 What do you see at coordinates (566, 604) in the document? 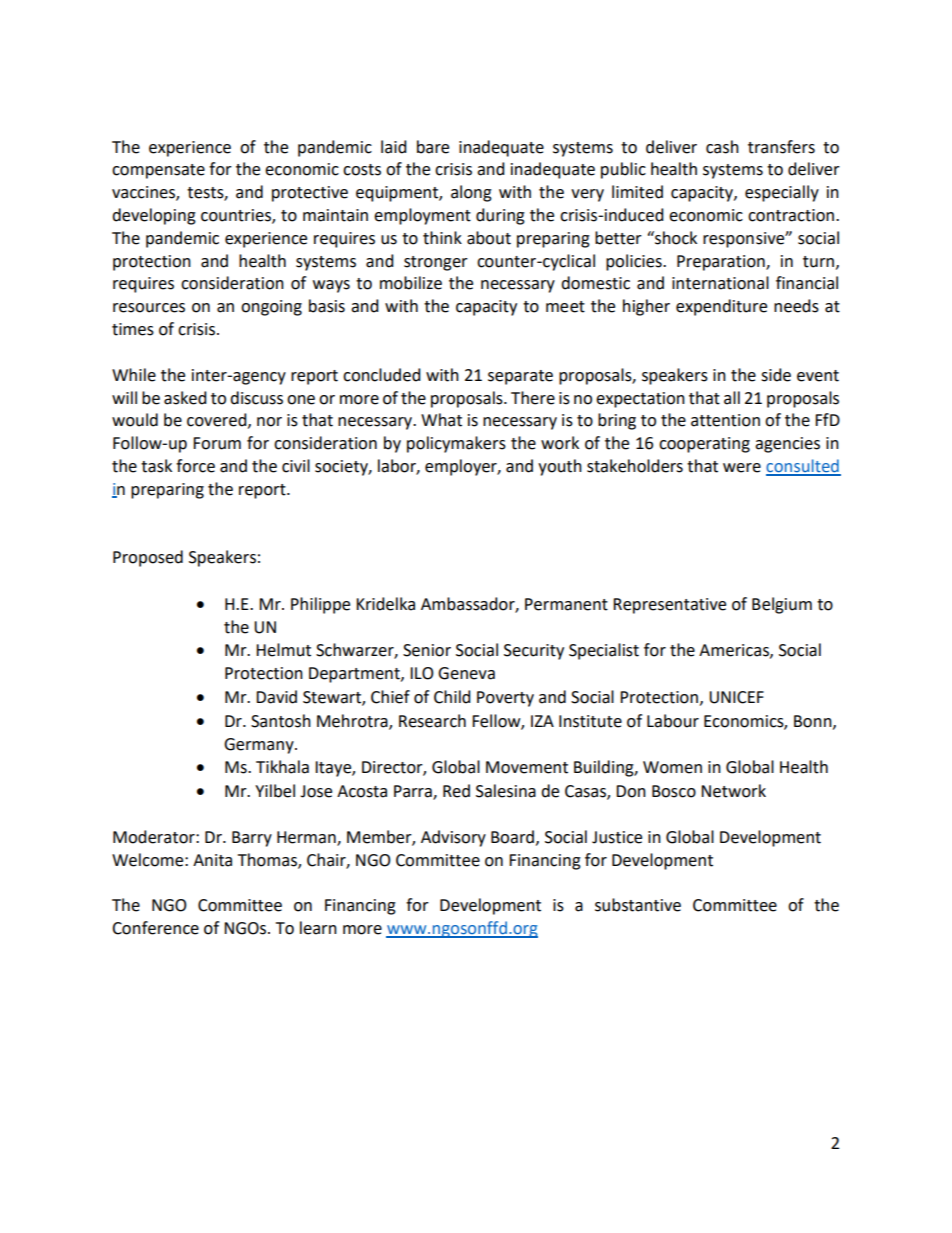
I see `Permanent` at bounding box center [566, 604].
